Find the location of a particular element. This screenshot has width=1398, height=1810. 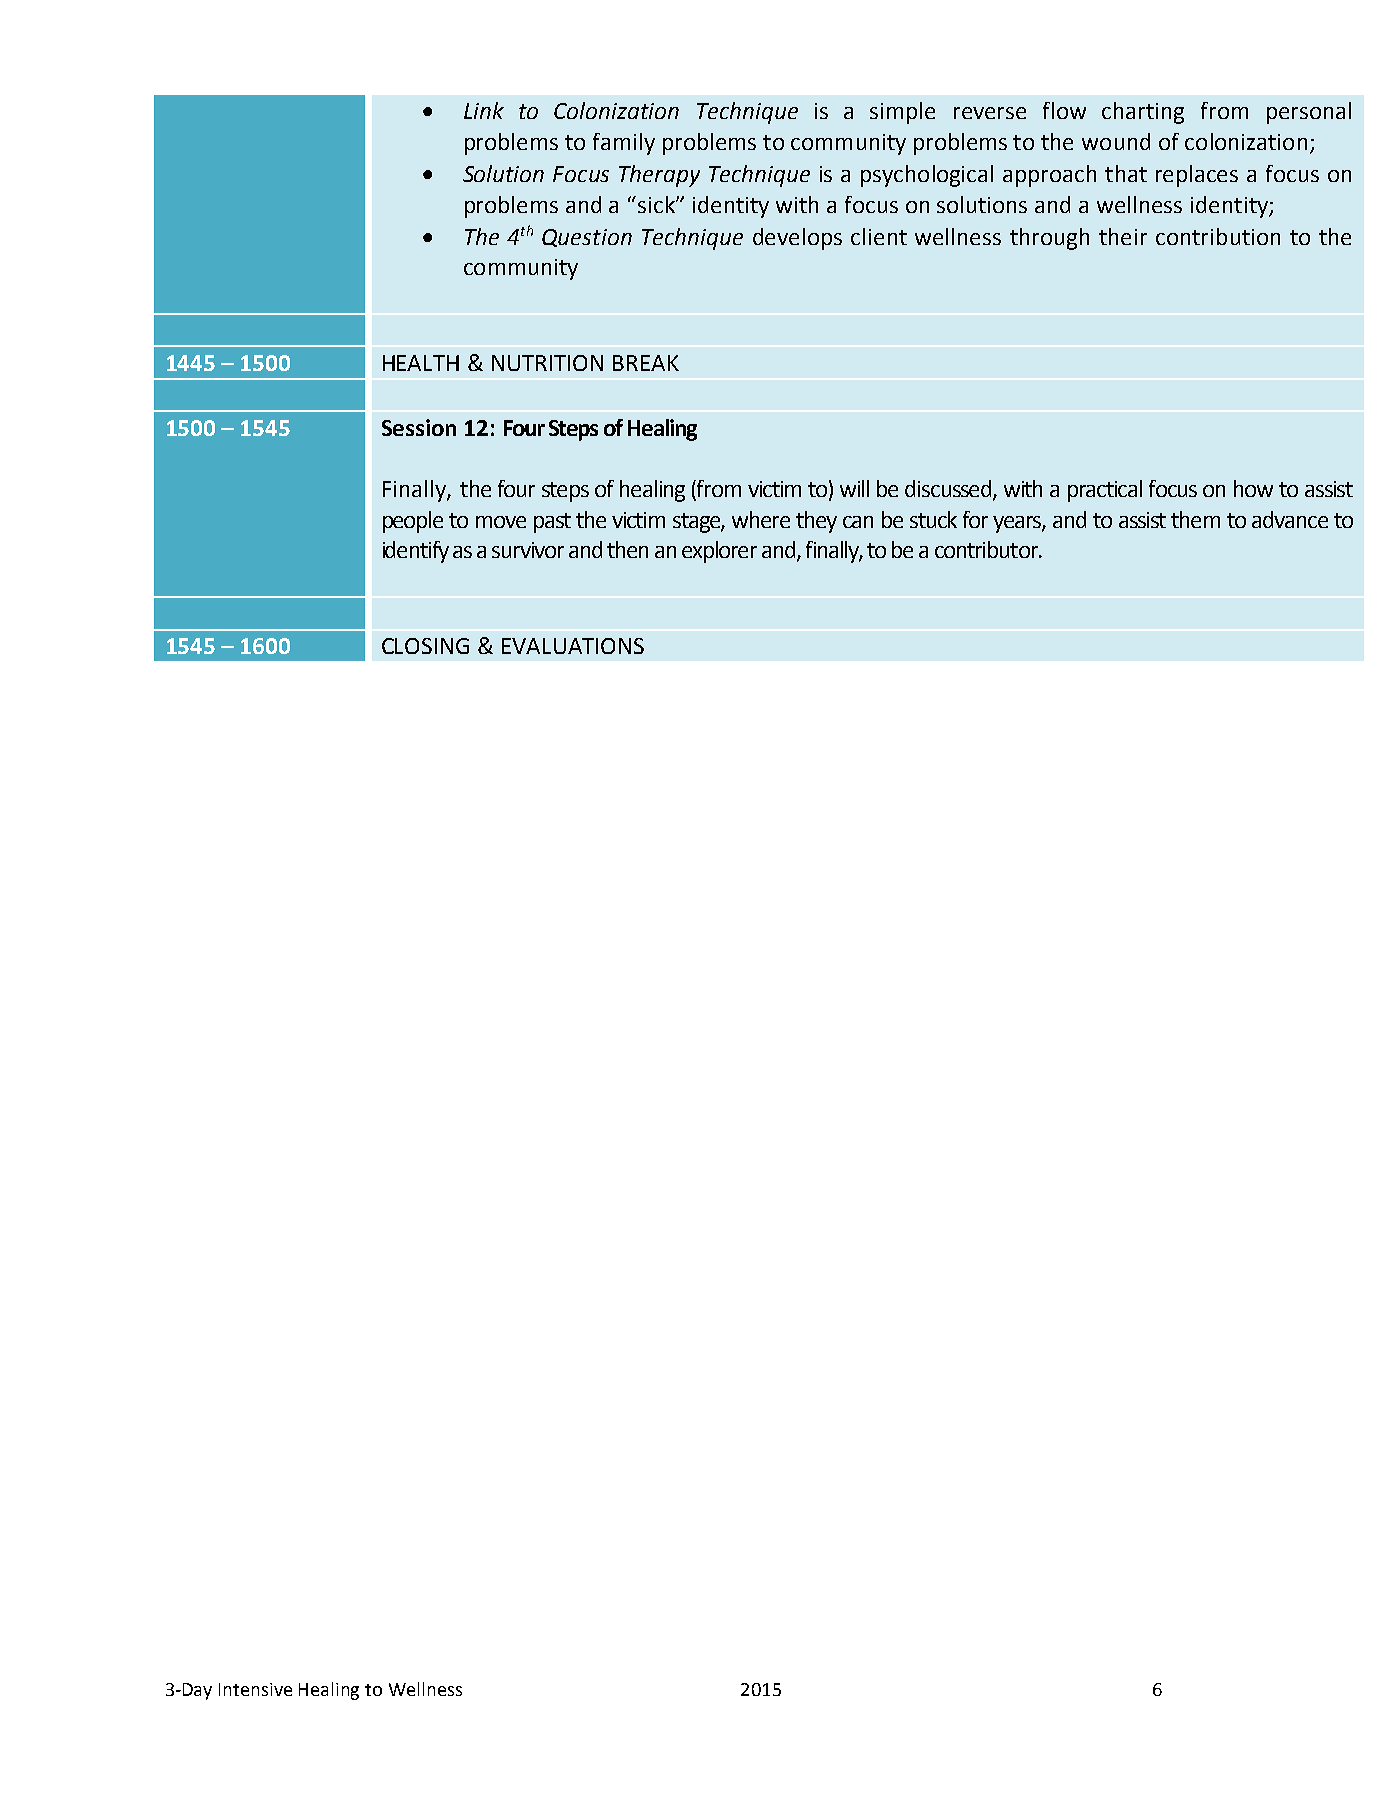

Link is located at coordinates (484, 110).
